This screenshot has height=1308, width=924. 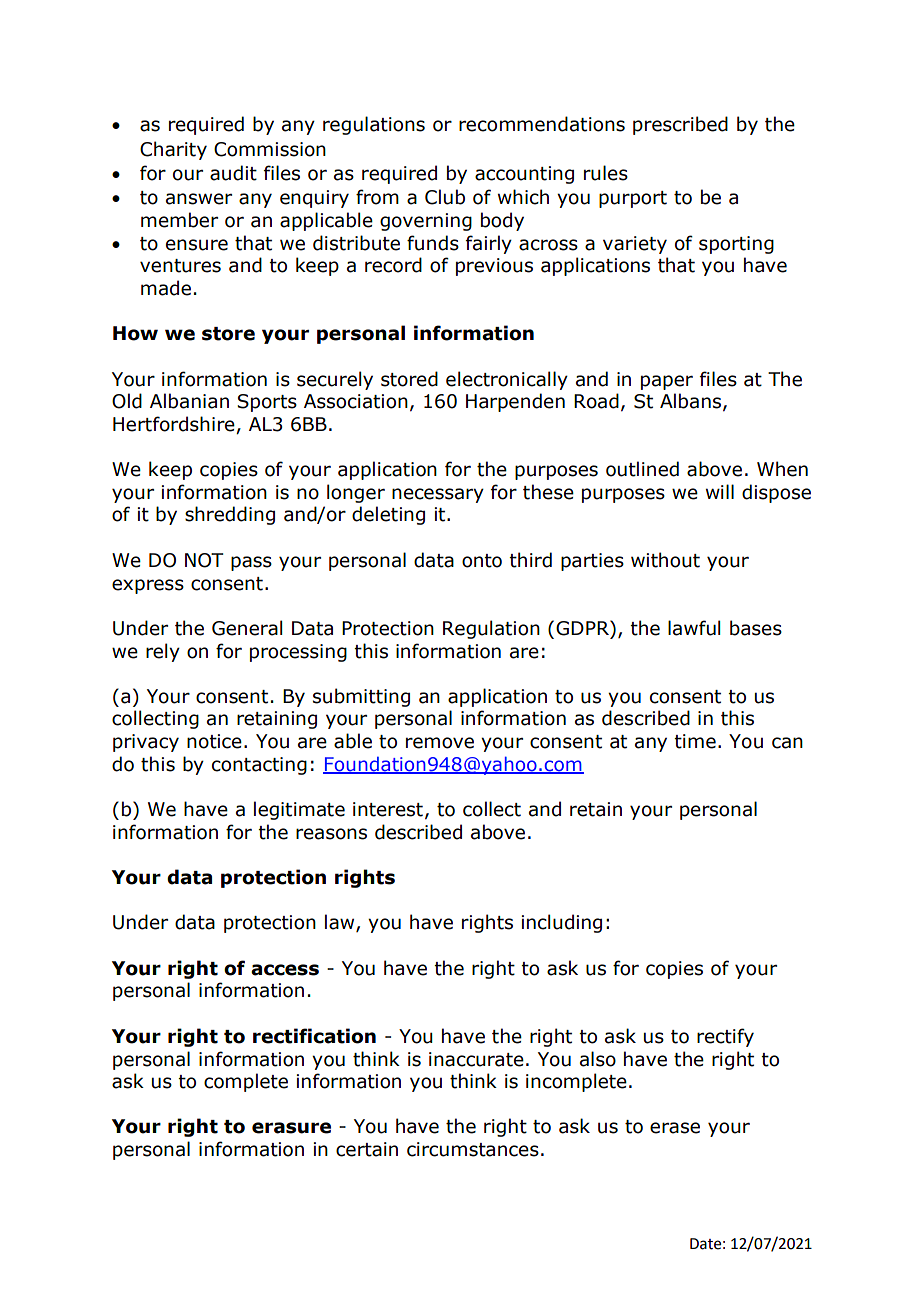 I want to click on contacting, so click(x=259, y=766).
